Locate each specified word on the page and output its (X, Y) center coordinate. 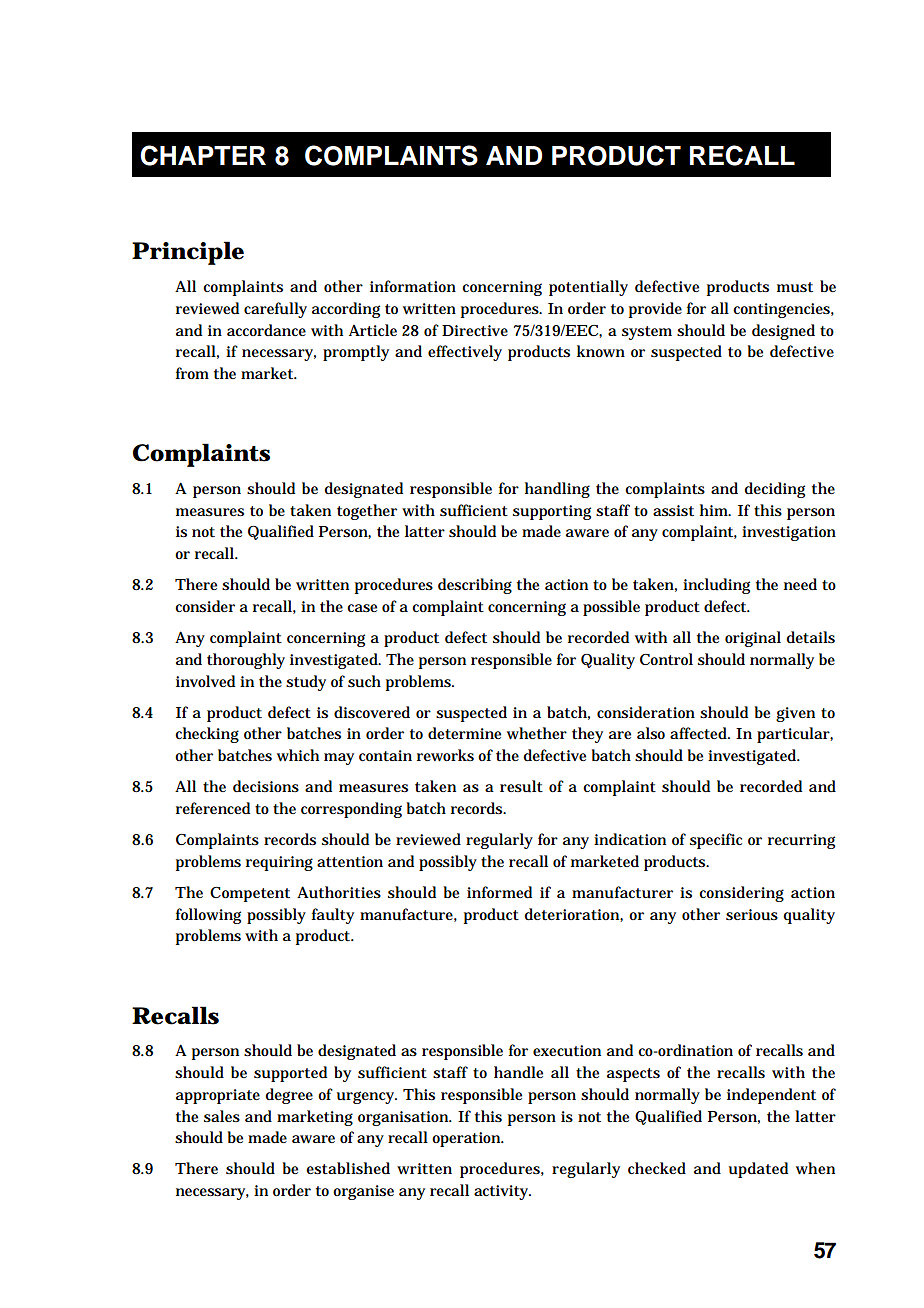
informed (499, 892)
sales (222, 1116)
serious (752, 915)
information (413, 286)
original (753, 639)
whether (537, 733)
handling (557, 490)
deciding (774, 490)
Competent (250, 894)
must (795, 287)
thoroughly (246, 661)
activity (502, 1192)
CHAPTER (203, 155)
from (192, 373)
